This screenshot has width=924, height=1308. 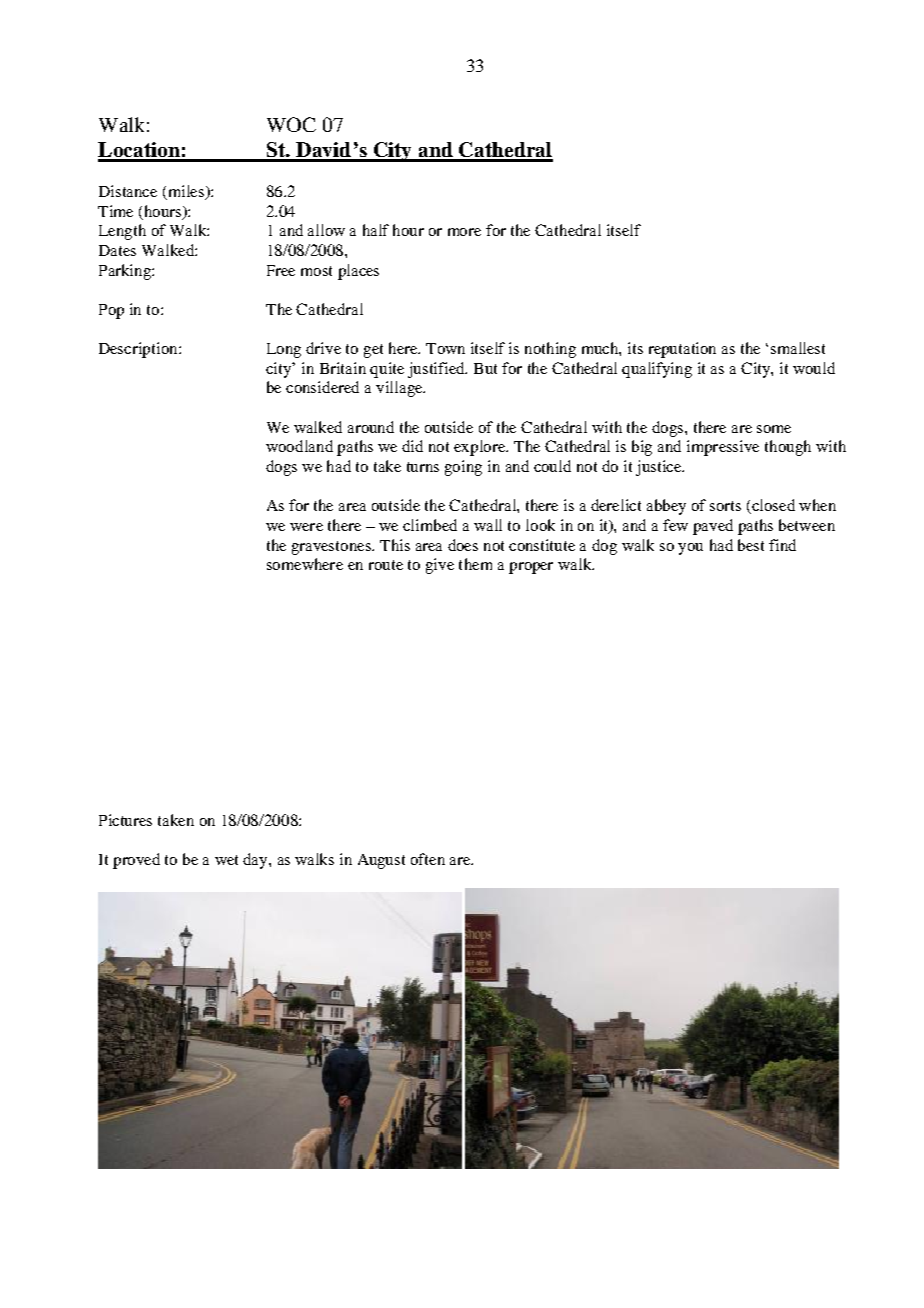 What do you see at coordinates (186, 192) in the screenshot?
I see `miles` at bounding box center [186, 192].
